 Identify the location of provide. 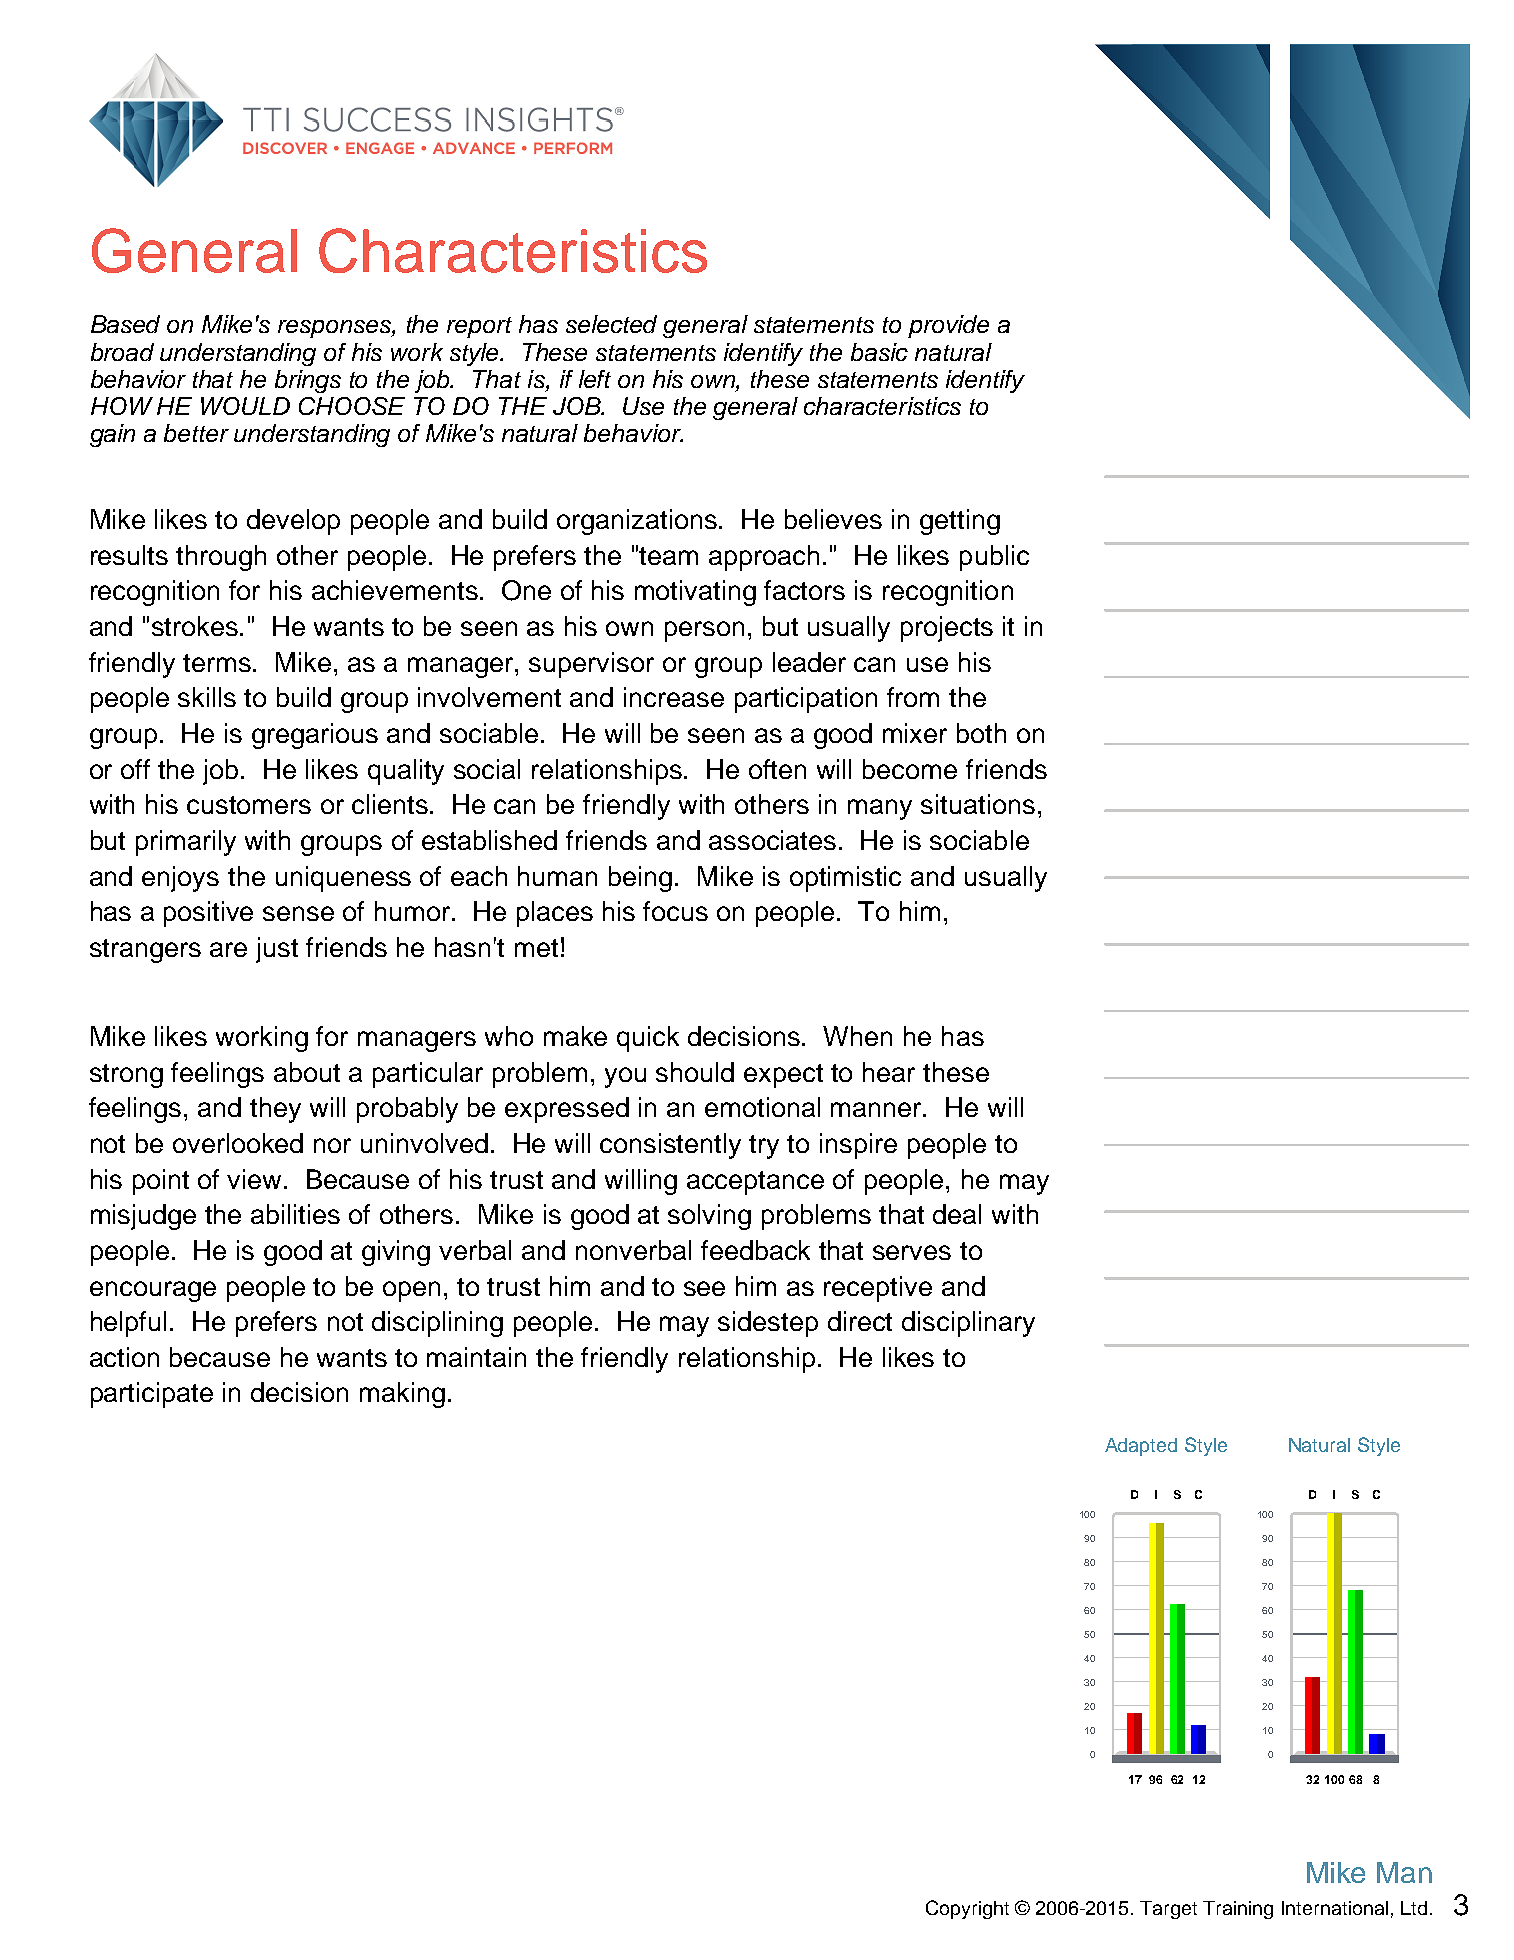
(948, 326).
